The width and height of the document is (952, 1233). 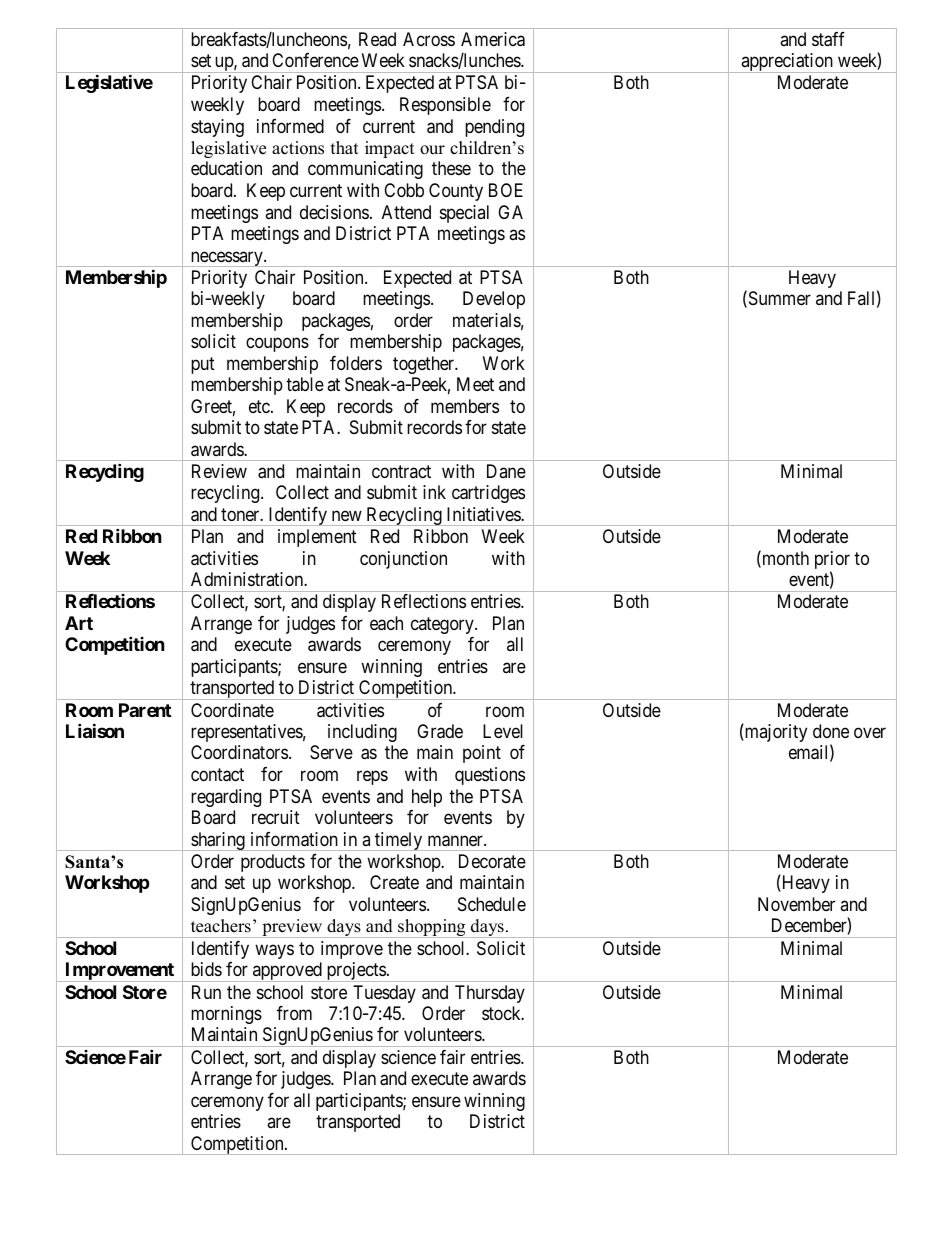 I want to click on done, so click(x=831, y=731).
